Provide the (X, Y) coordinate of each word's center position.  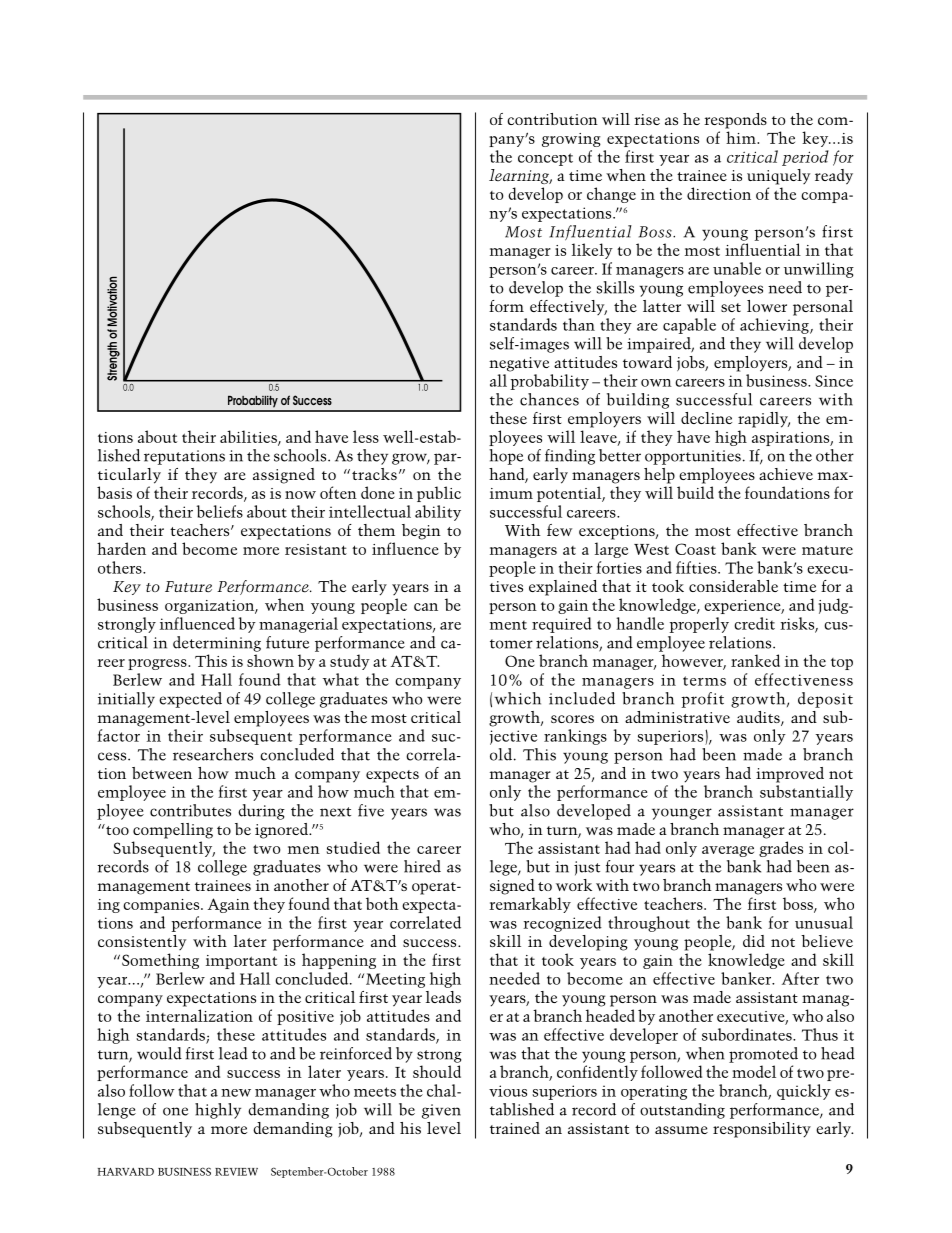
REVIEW (236, 1172)
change (611, 195)
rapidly (764, 420)
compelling (173, 831)
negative (519, 364)
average (728, 851)
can (426, 607)
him (742, 137)
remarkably (530, 905)
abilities (249, 437)
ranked (755, 660)
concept (545, 159)
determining (217, 644)
